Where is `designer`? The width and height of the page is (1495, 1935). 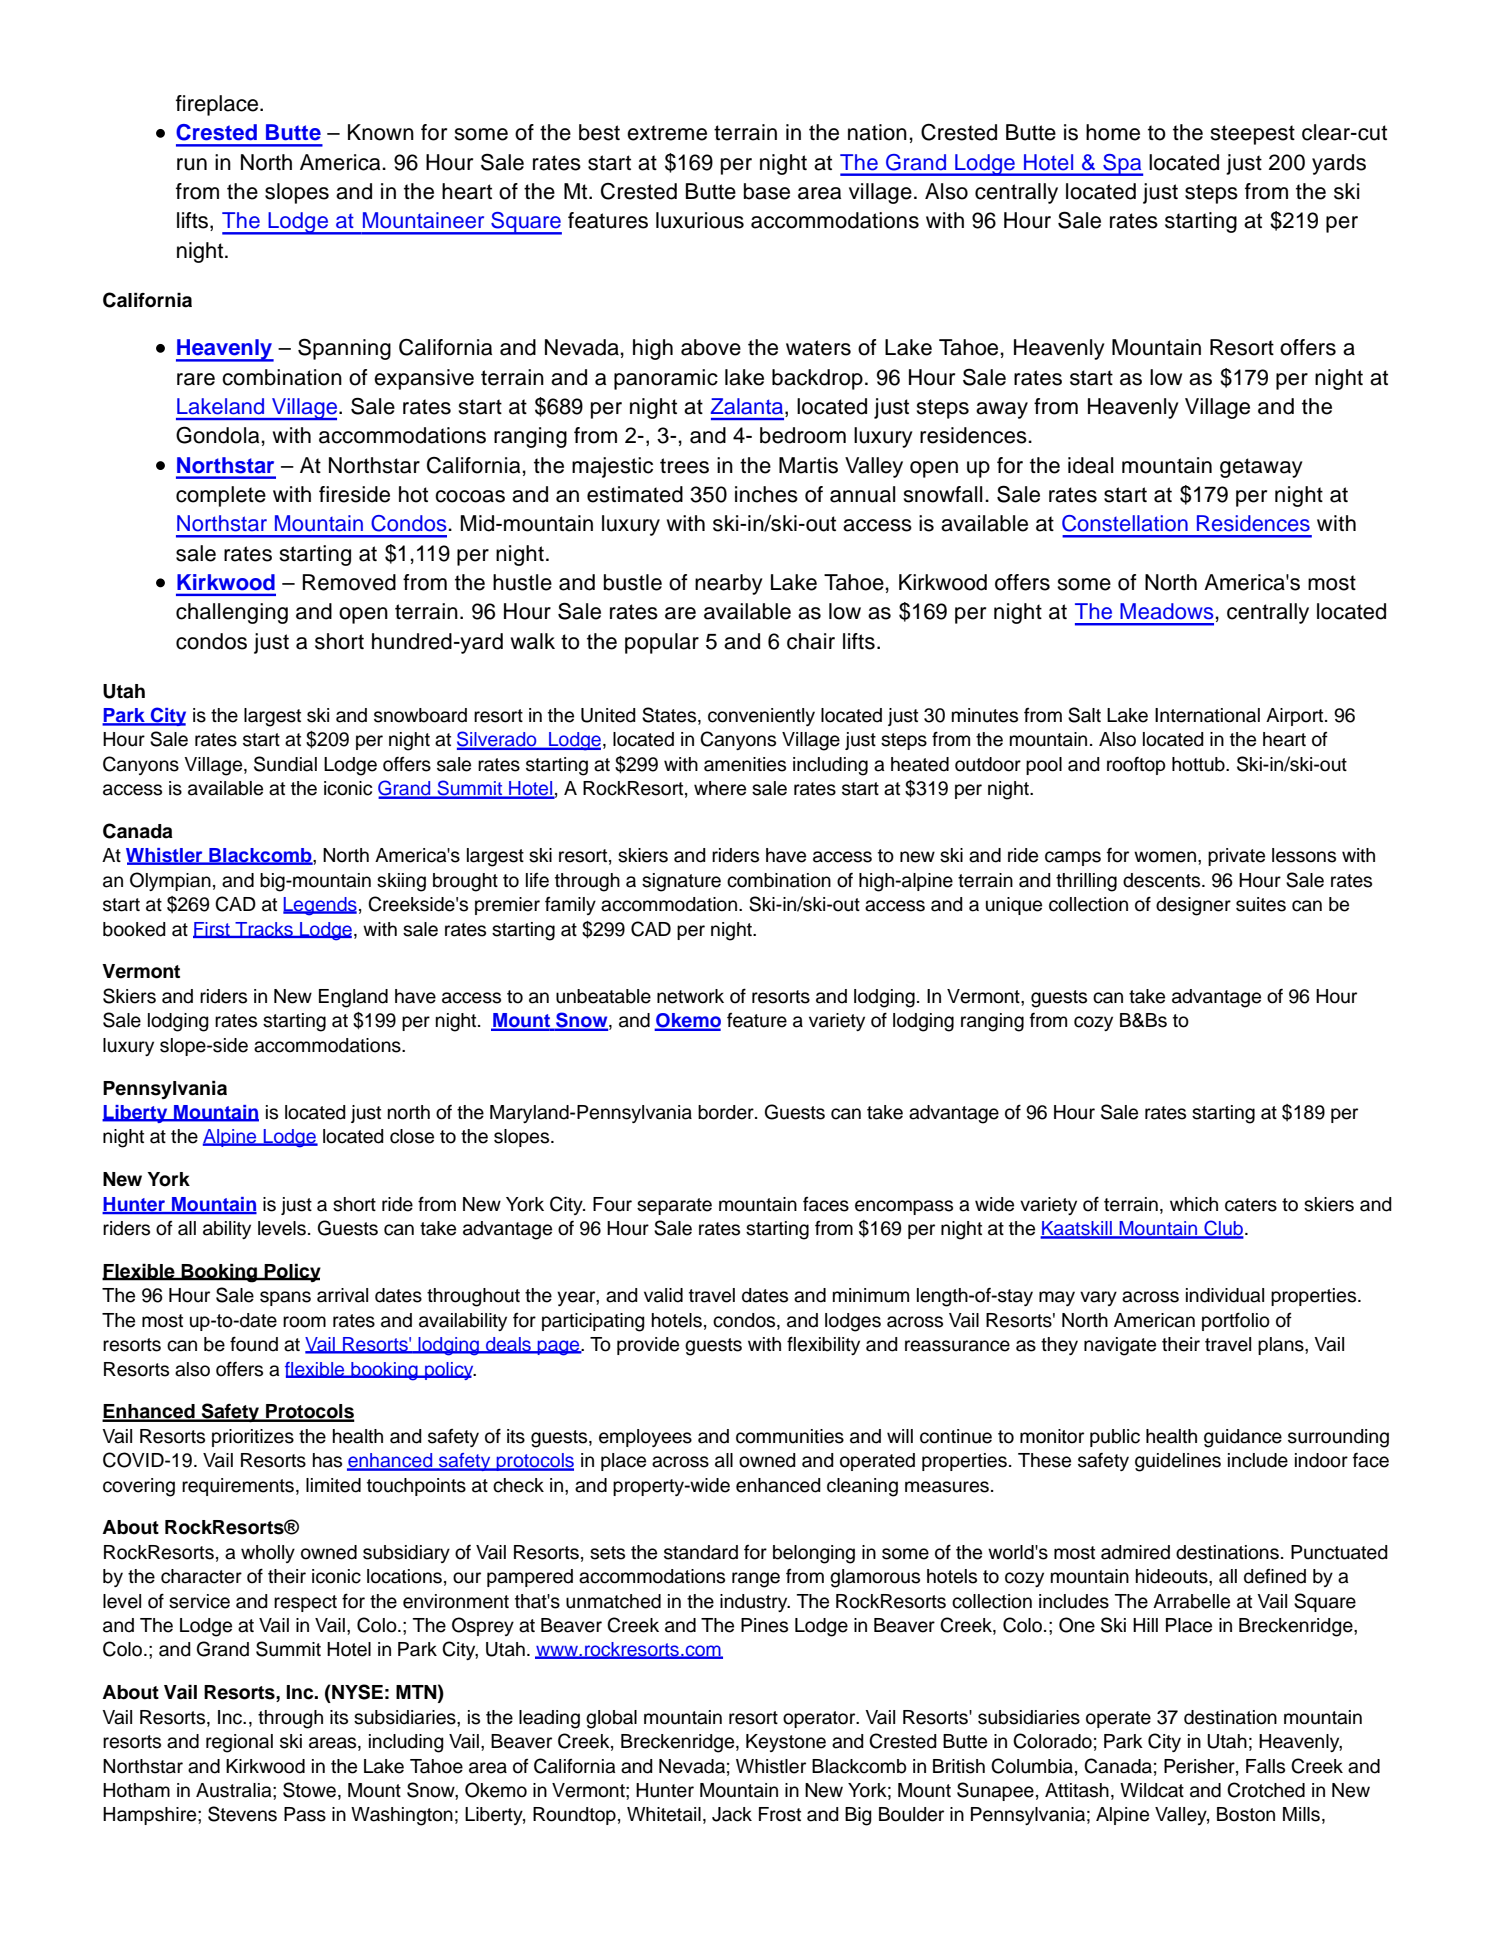 designer is located at coordinates (1193, 906).
